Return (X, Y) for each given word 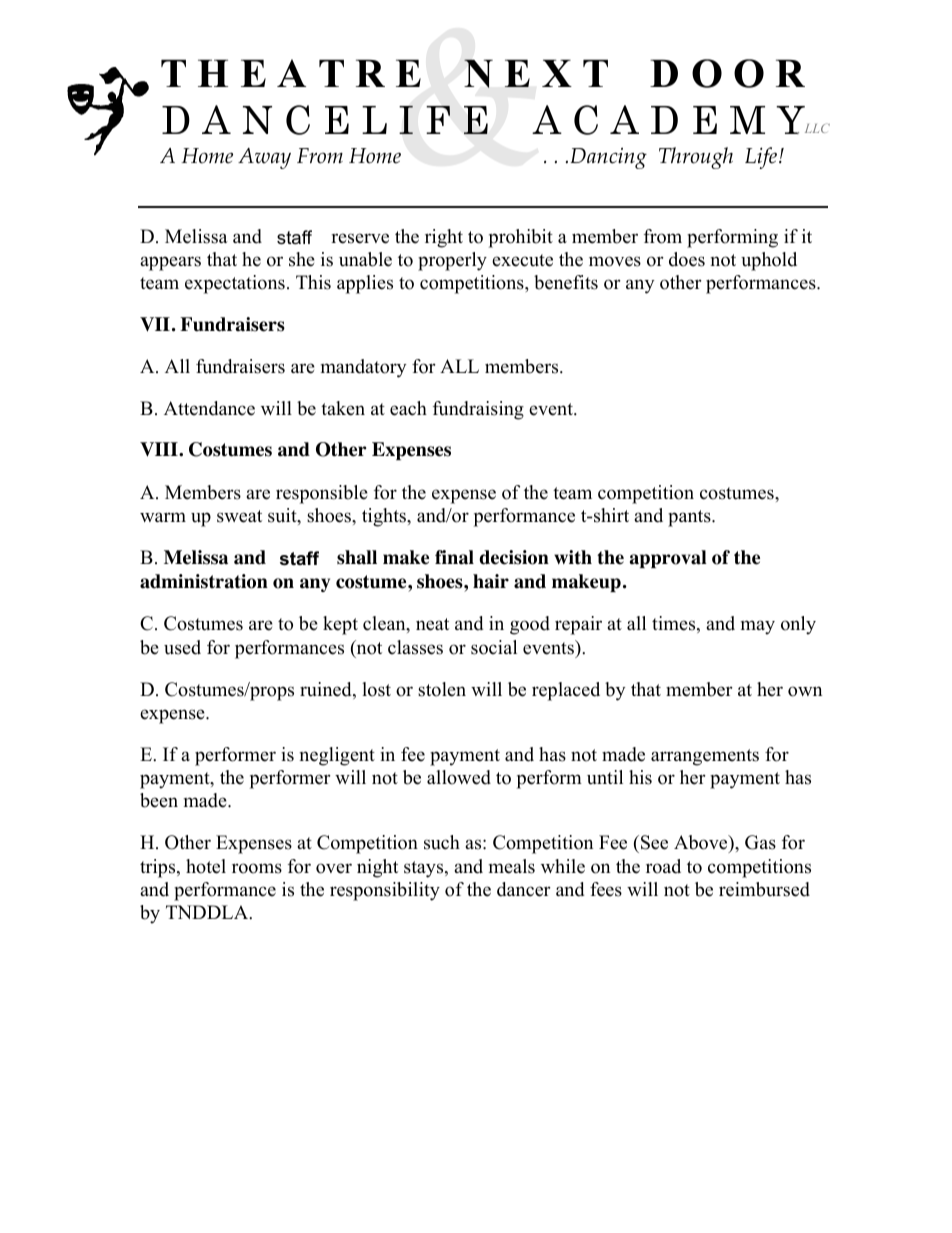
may (758, 627)
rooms (257, 868)
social (494, 647)
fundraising (478, 410)
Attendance (209, 408)
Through (696, 158)
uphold (769, 261)
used (182, 647)
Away (264, 158)
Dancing (609, 158)
